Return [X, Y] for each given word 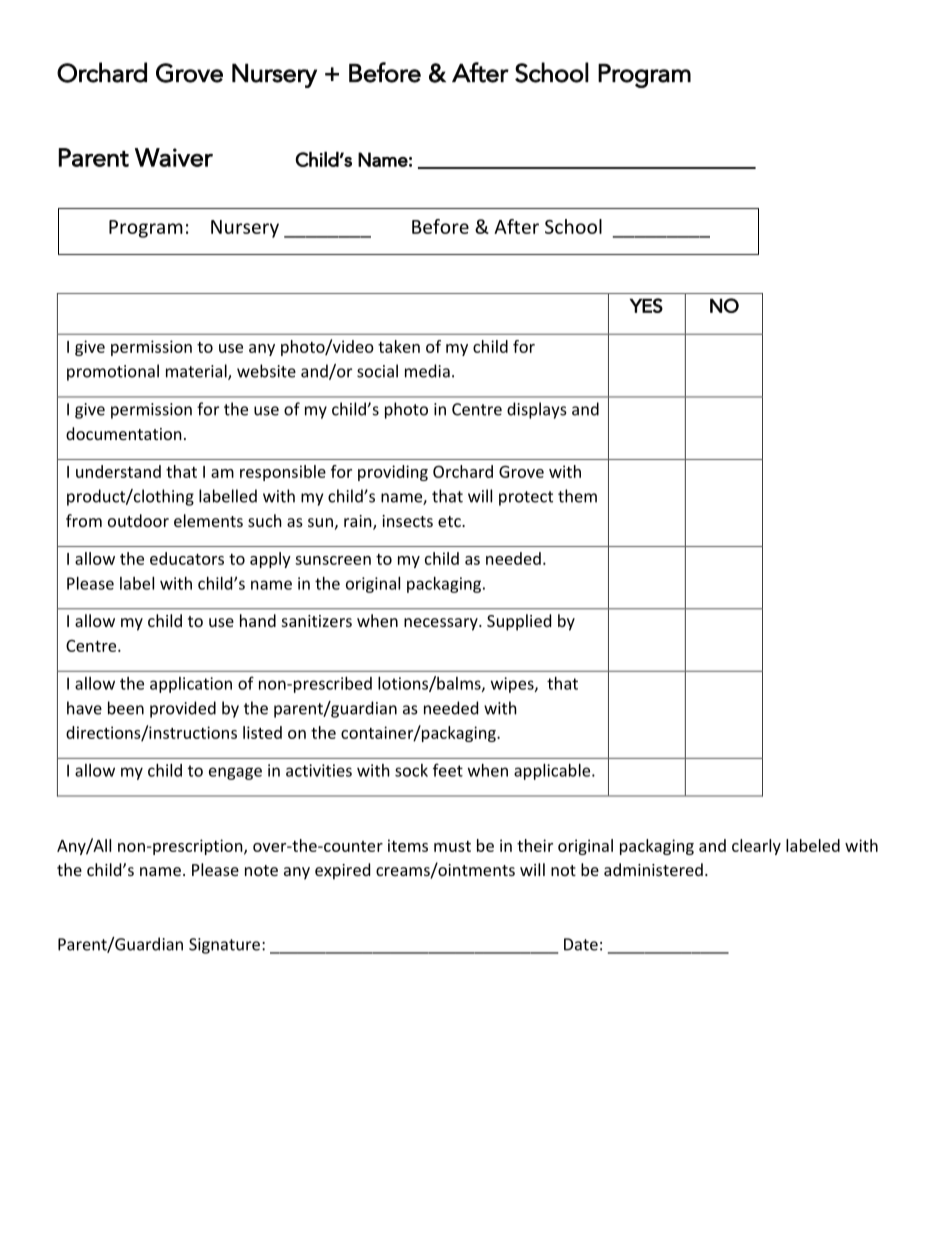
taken [399, 346]
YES [646, 305]
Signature [224, 946]
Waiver [174, 157]
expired [342, 871]
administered [653, 869]
